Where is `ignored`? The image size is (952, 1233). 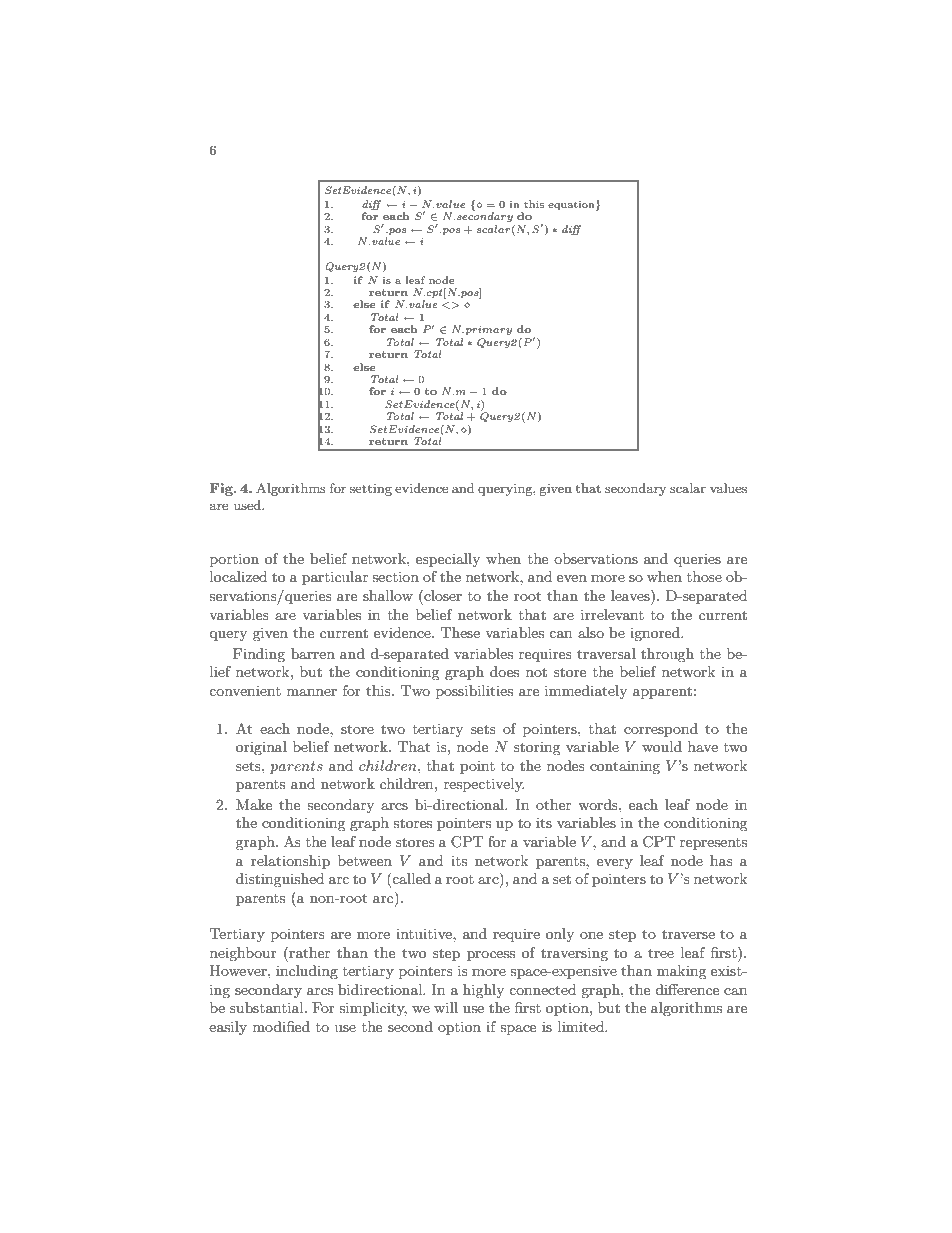
ignored is located at coordinates (656, 634).
